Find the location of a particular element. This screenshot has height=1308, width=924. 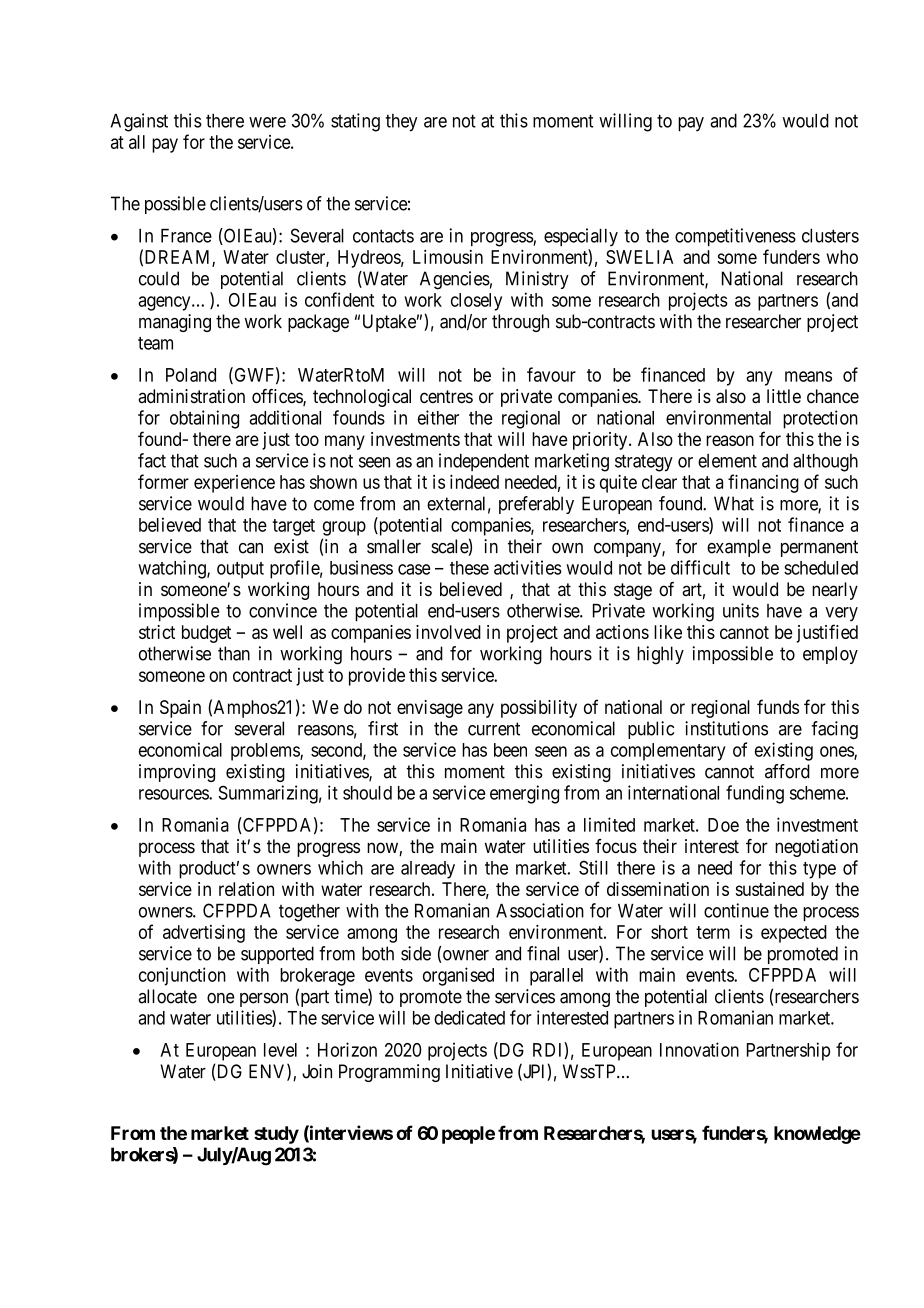

were is located at coordinates (267, 122).
